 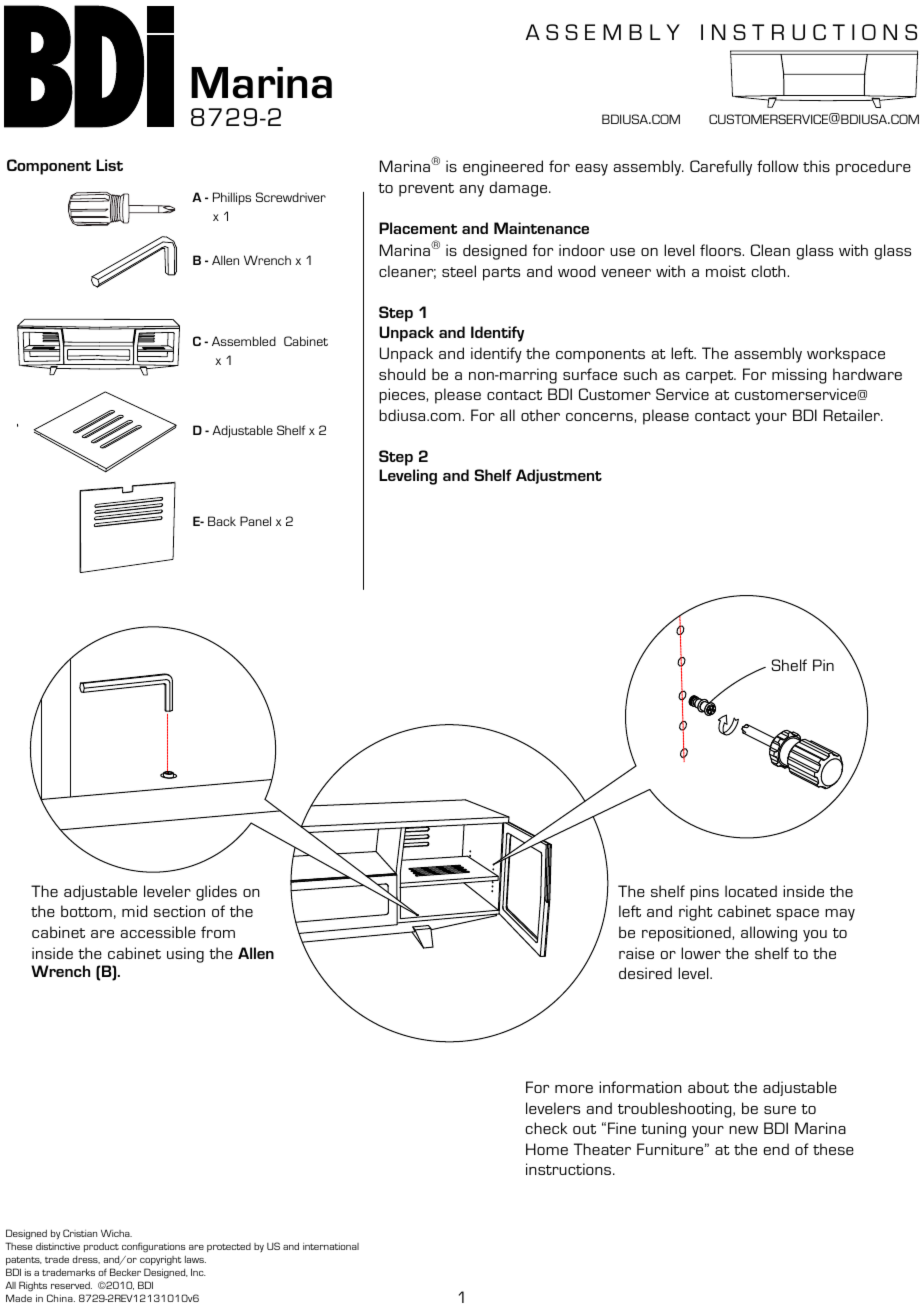 I want to click on prevent, so click(x=426, y=190).
